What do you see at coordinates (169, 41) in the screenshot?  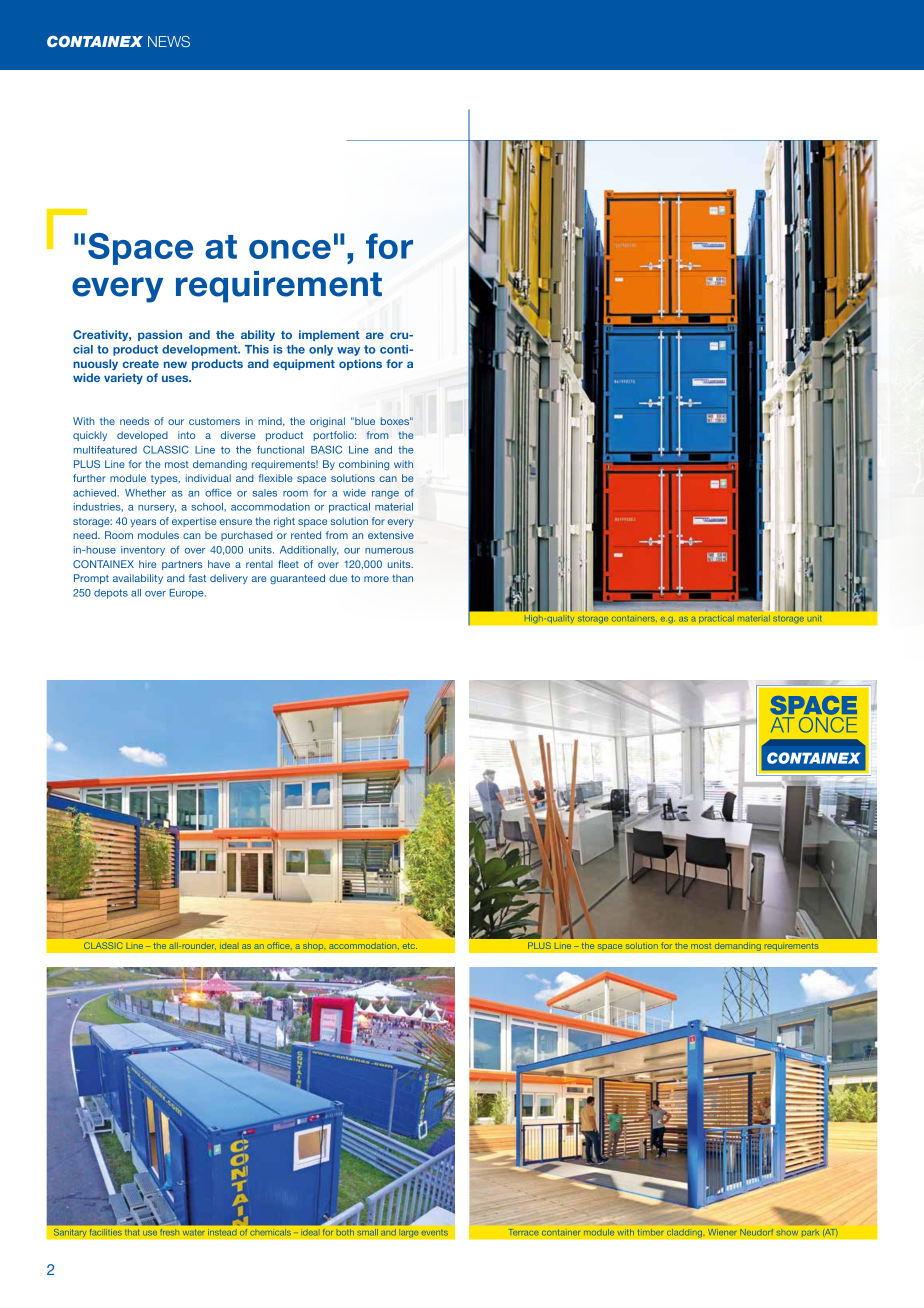 I see `NEWS` at bounding box center [169, 41].
